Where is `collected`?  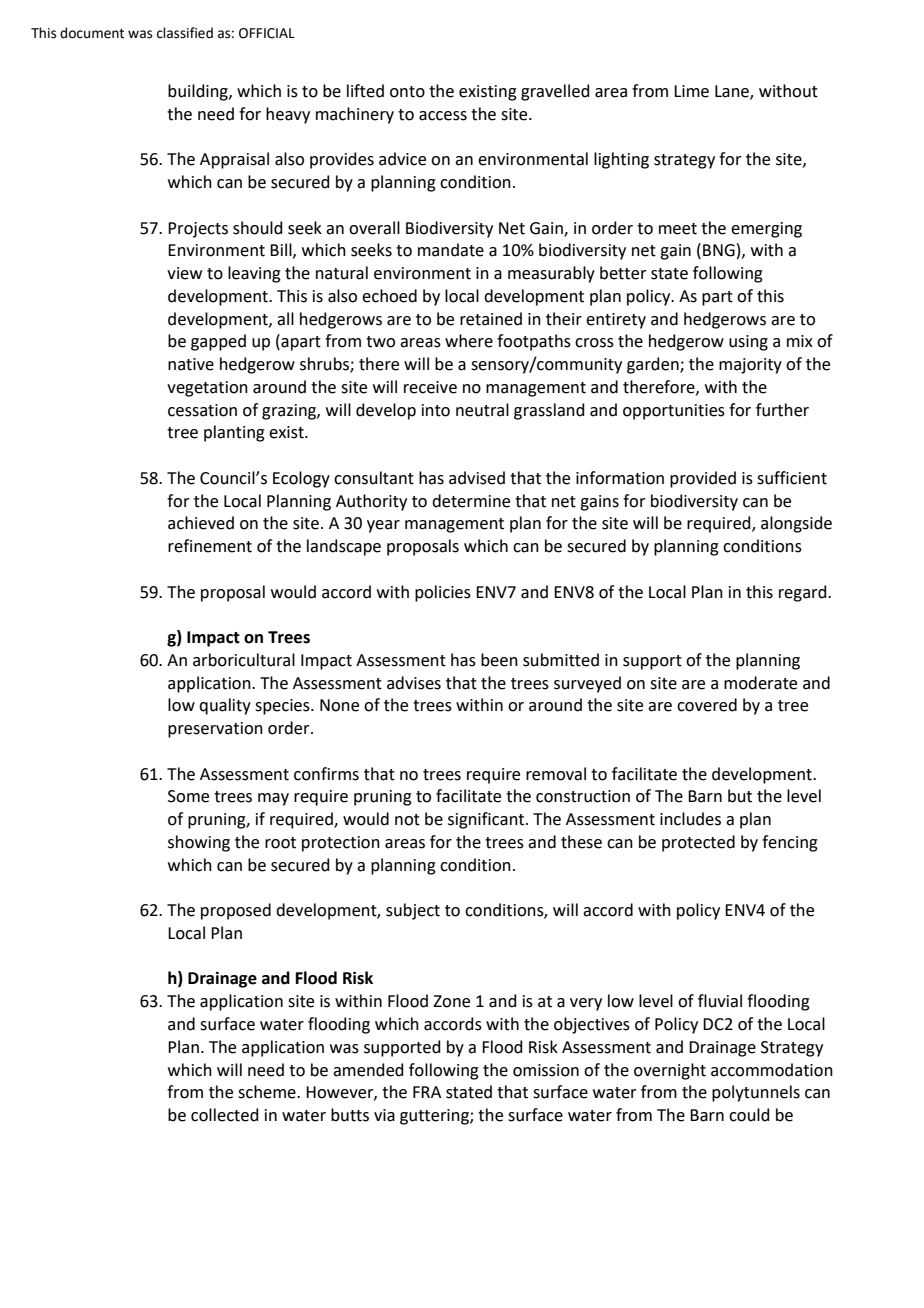
collected is located at coordinates (225, 1115).
